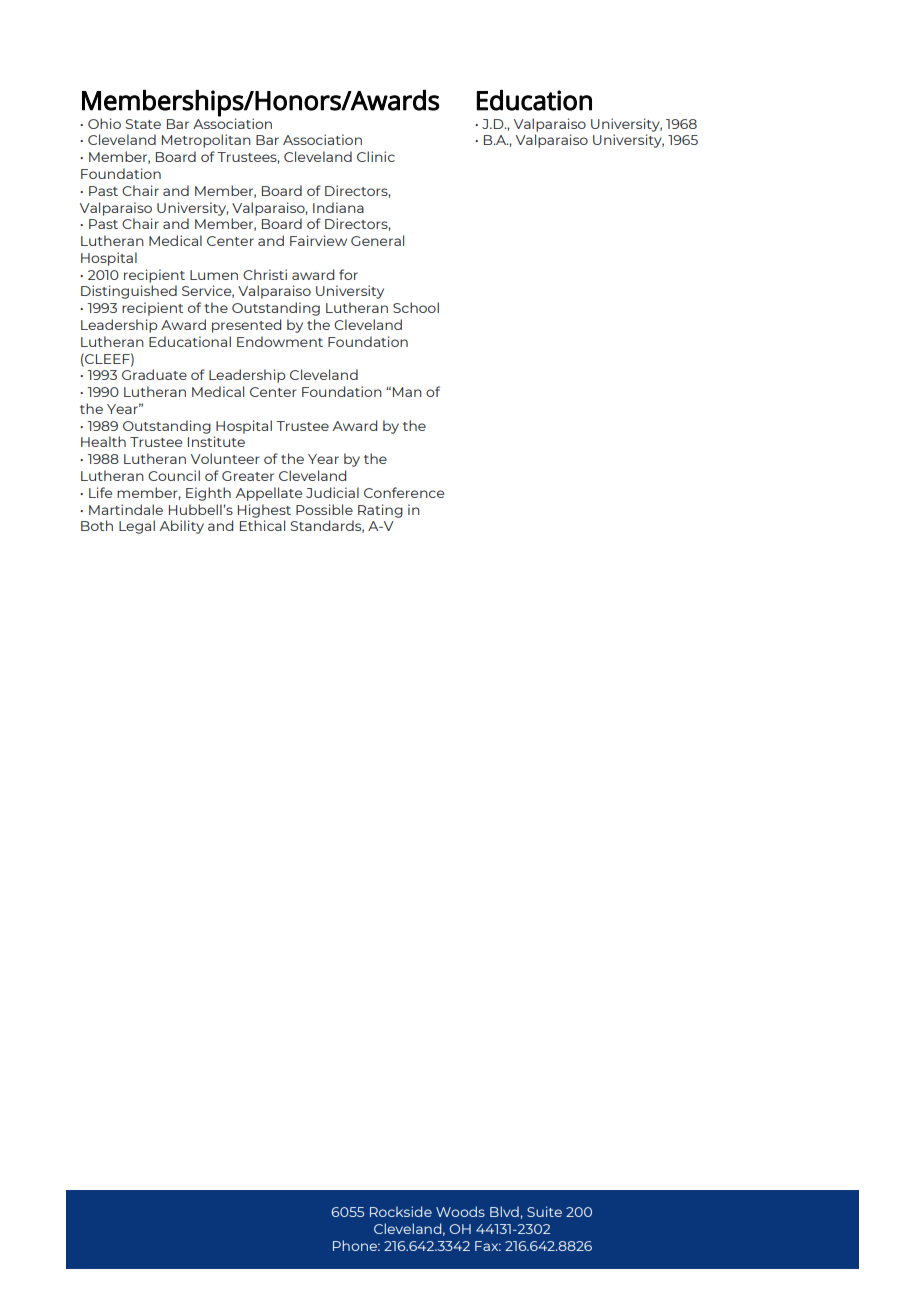 The image size is (924, 1308). I want to click on Fax, so click(488, 1246).
